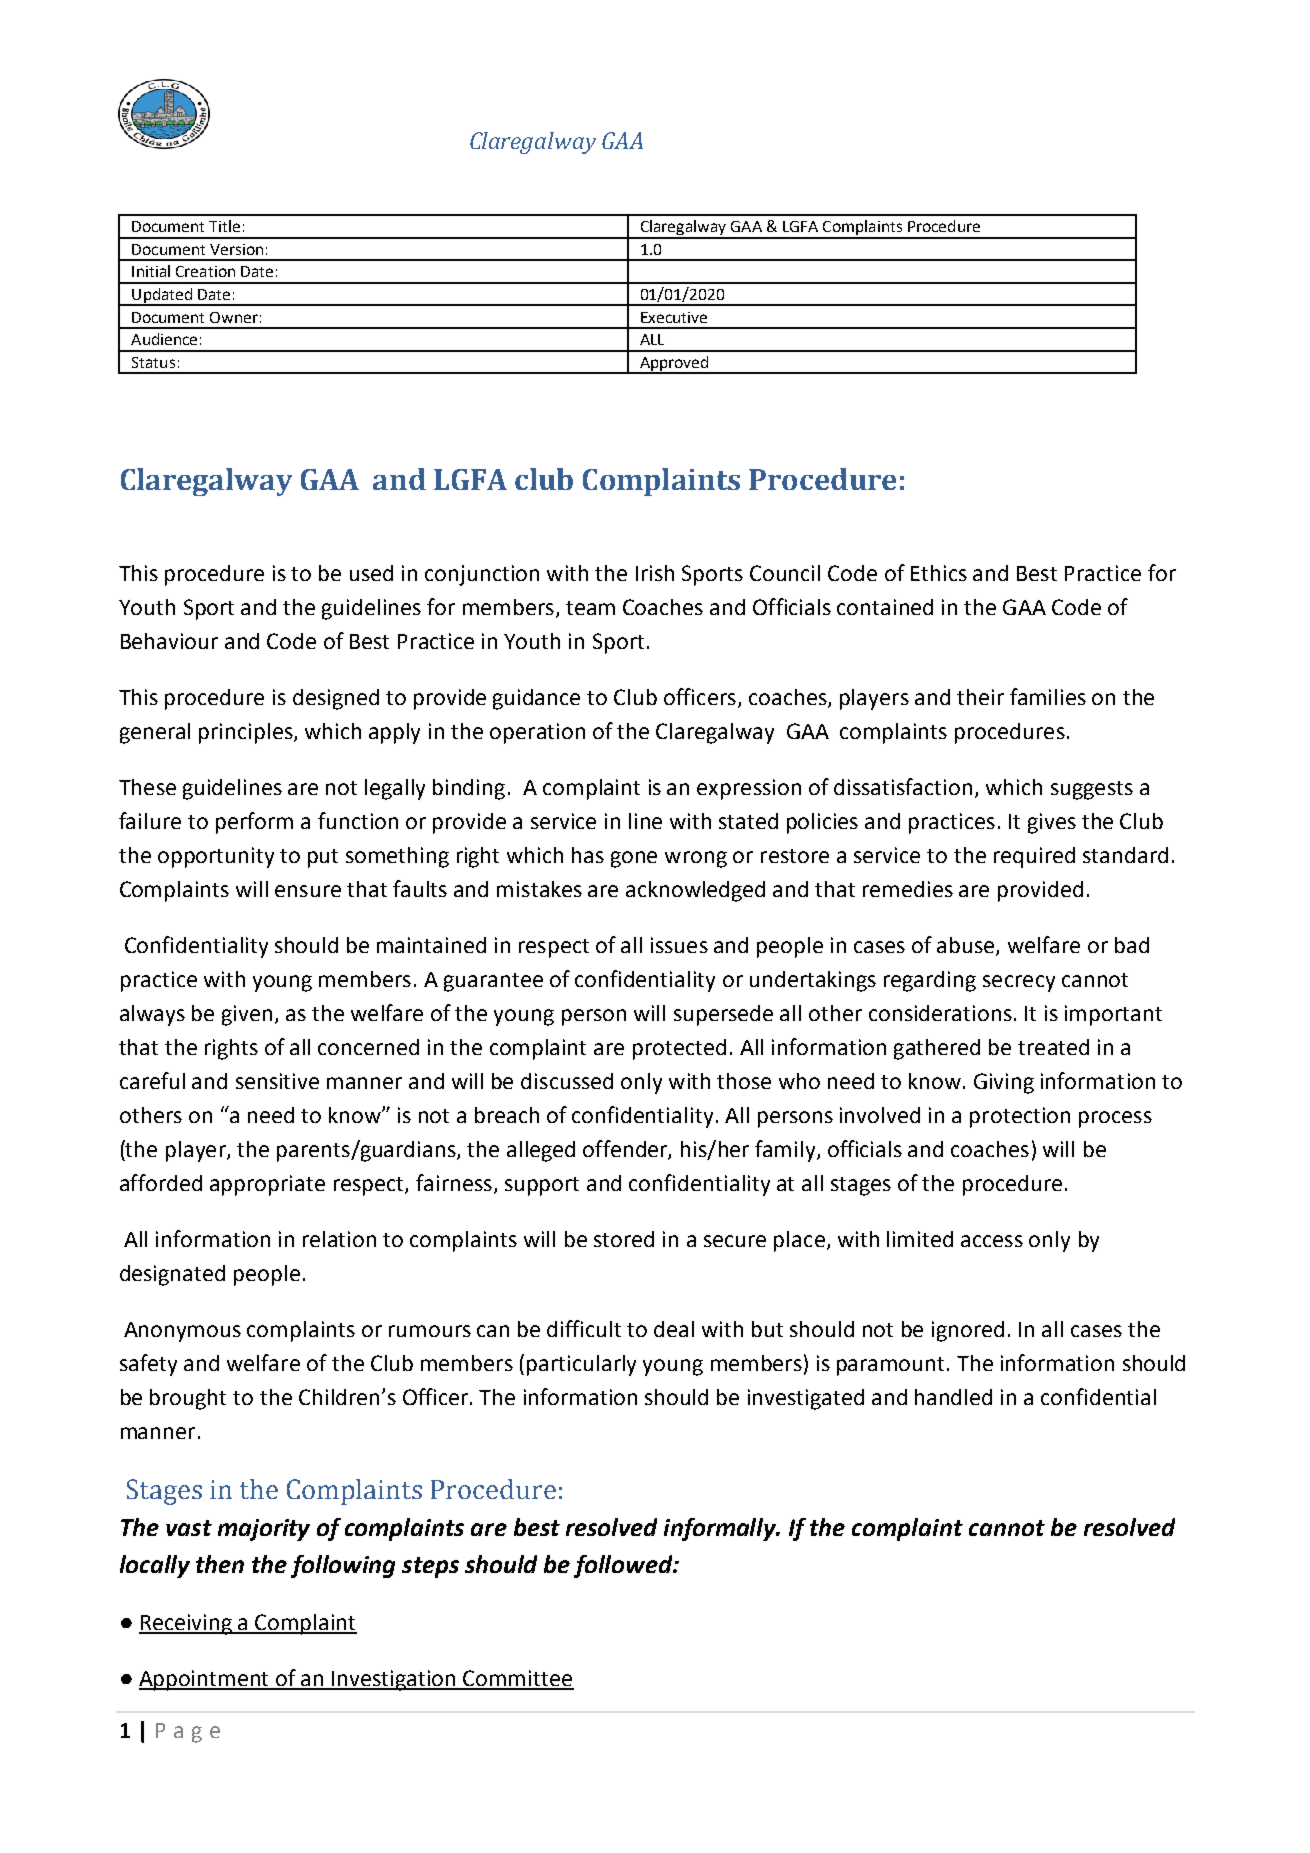 The width and height of the screenshot is (1310, 1853). I want to click on brought, so click(188, 1399).
